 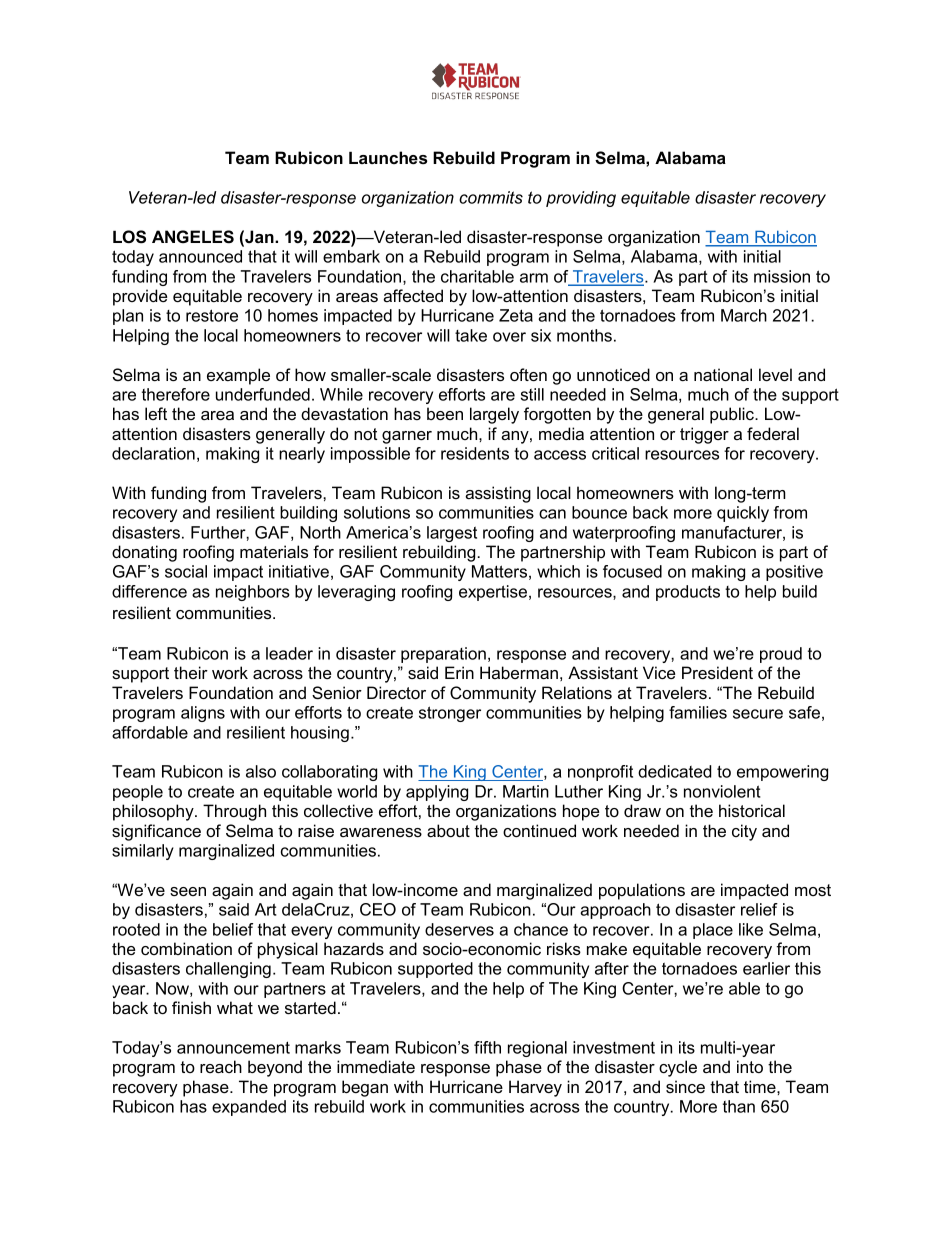 I want to click on declaration, so click(x=153, y=453).
